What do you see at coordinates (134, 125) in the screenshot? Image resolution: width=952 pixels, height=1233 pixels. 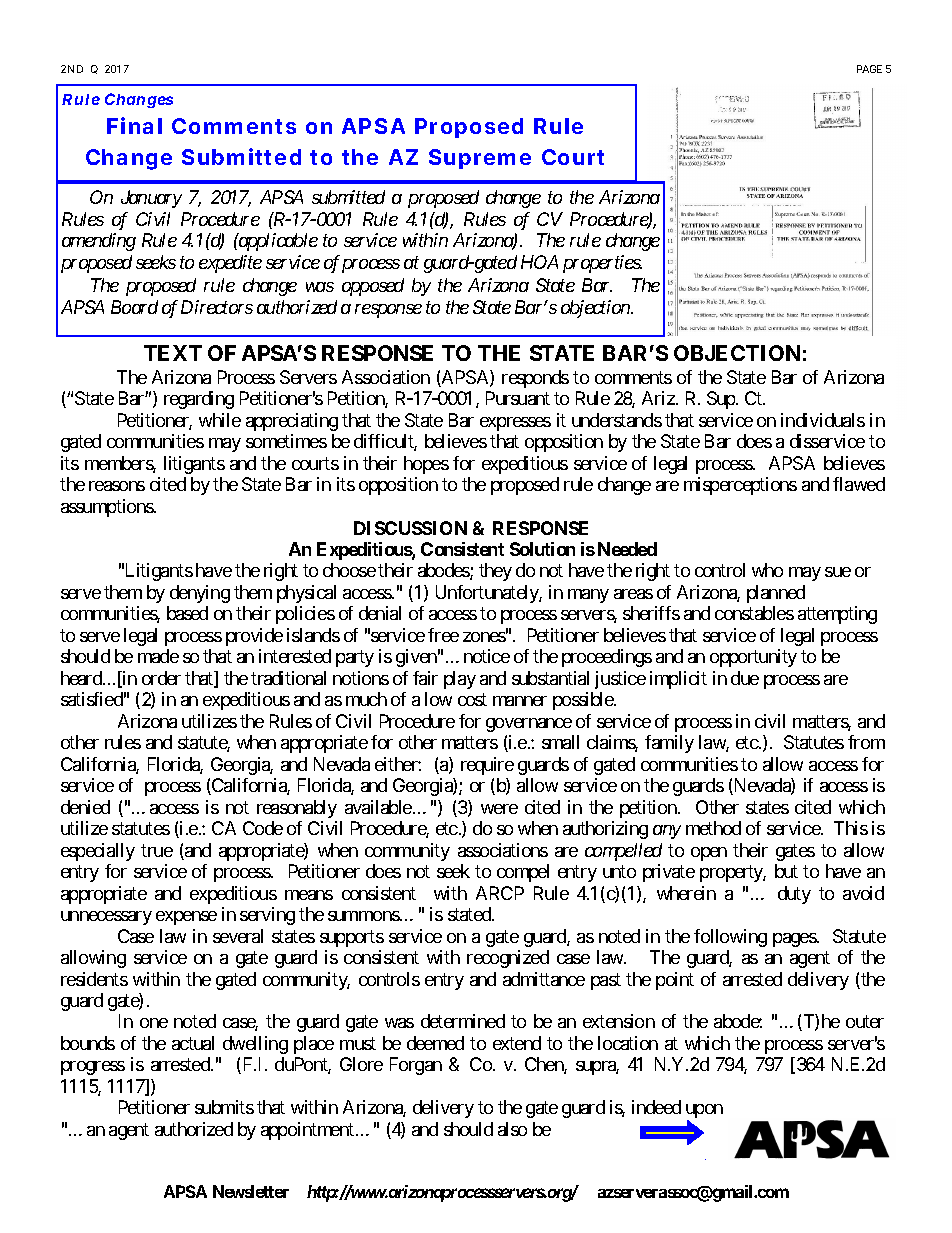 I see `Final` at bounding box center [134, 125].
